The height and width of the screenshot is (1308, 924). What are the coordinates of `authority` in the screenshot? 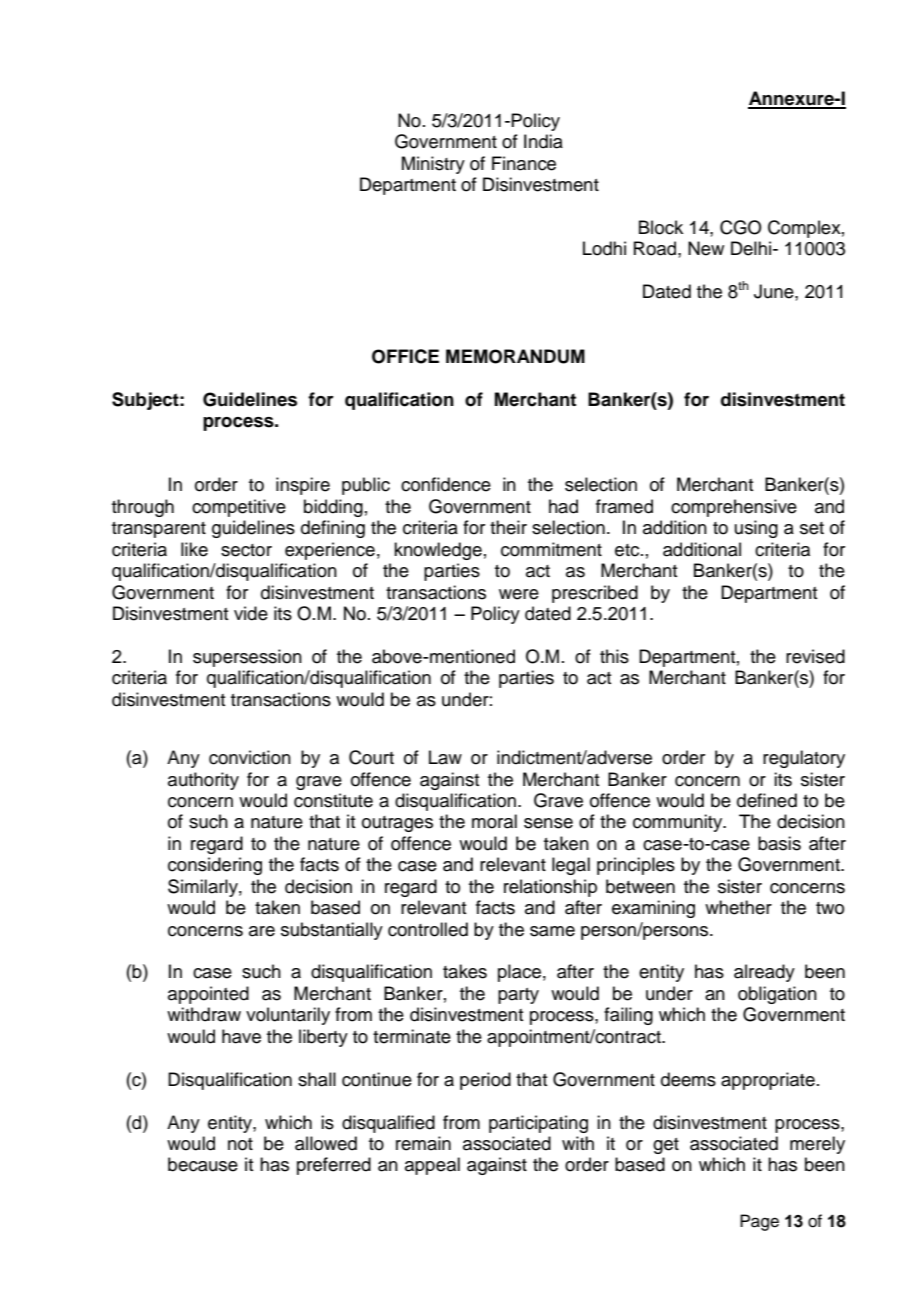 It's located at (203, 781).
